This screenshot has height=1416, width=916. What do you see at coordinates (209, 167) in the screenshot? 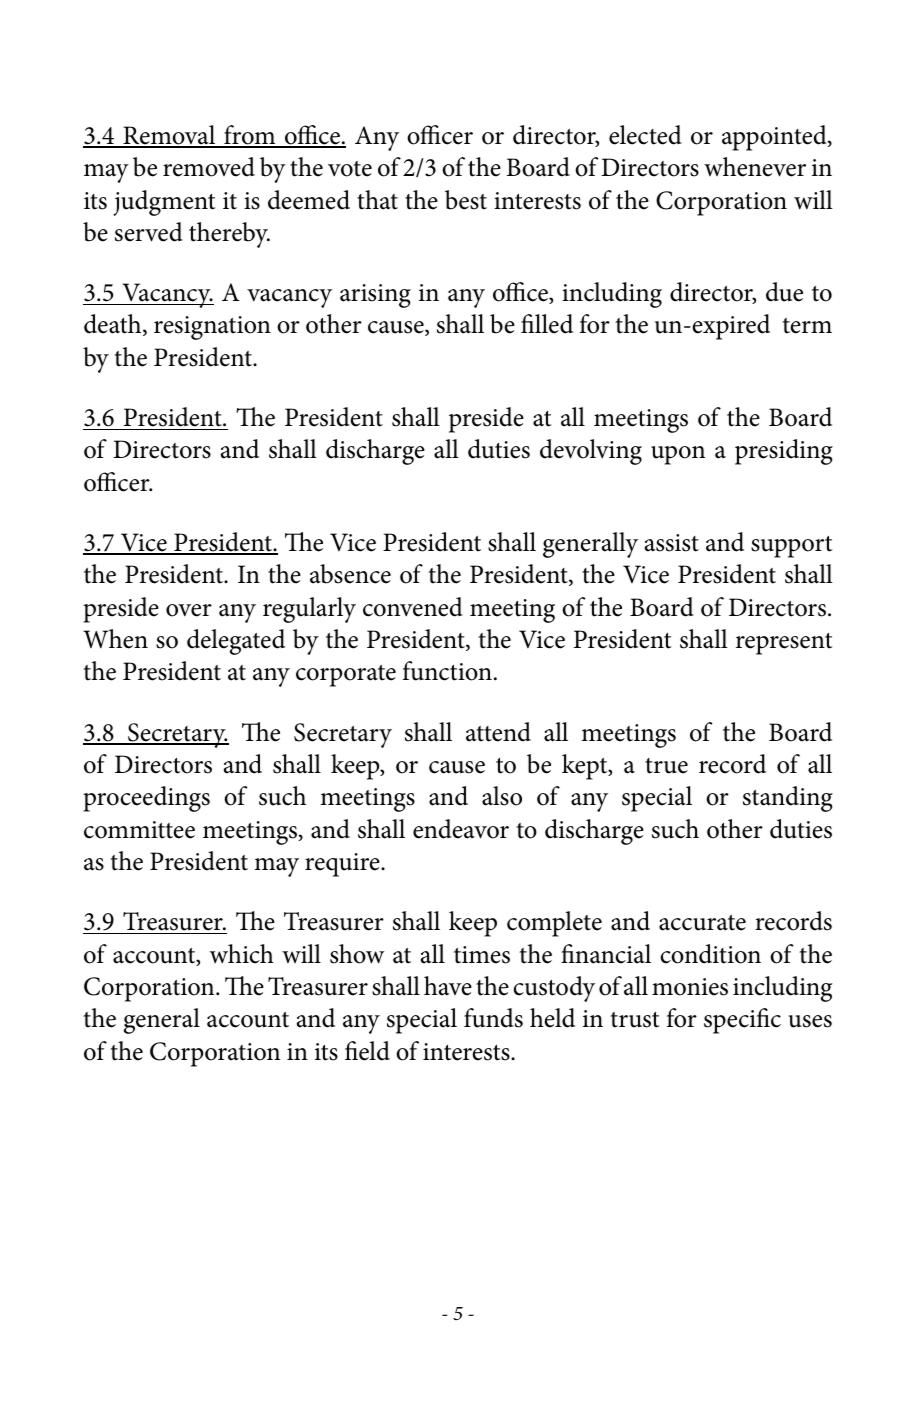
I see `removed` at bounding box center [209, 167].
